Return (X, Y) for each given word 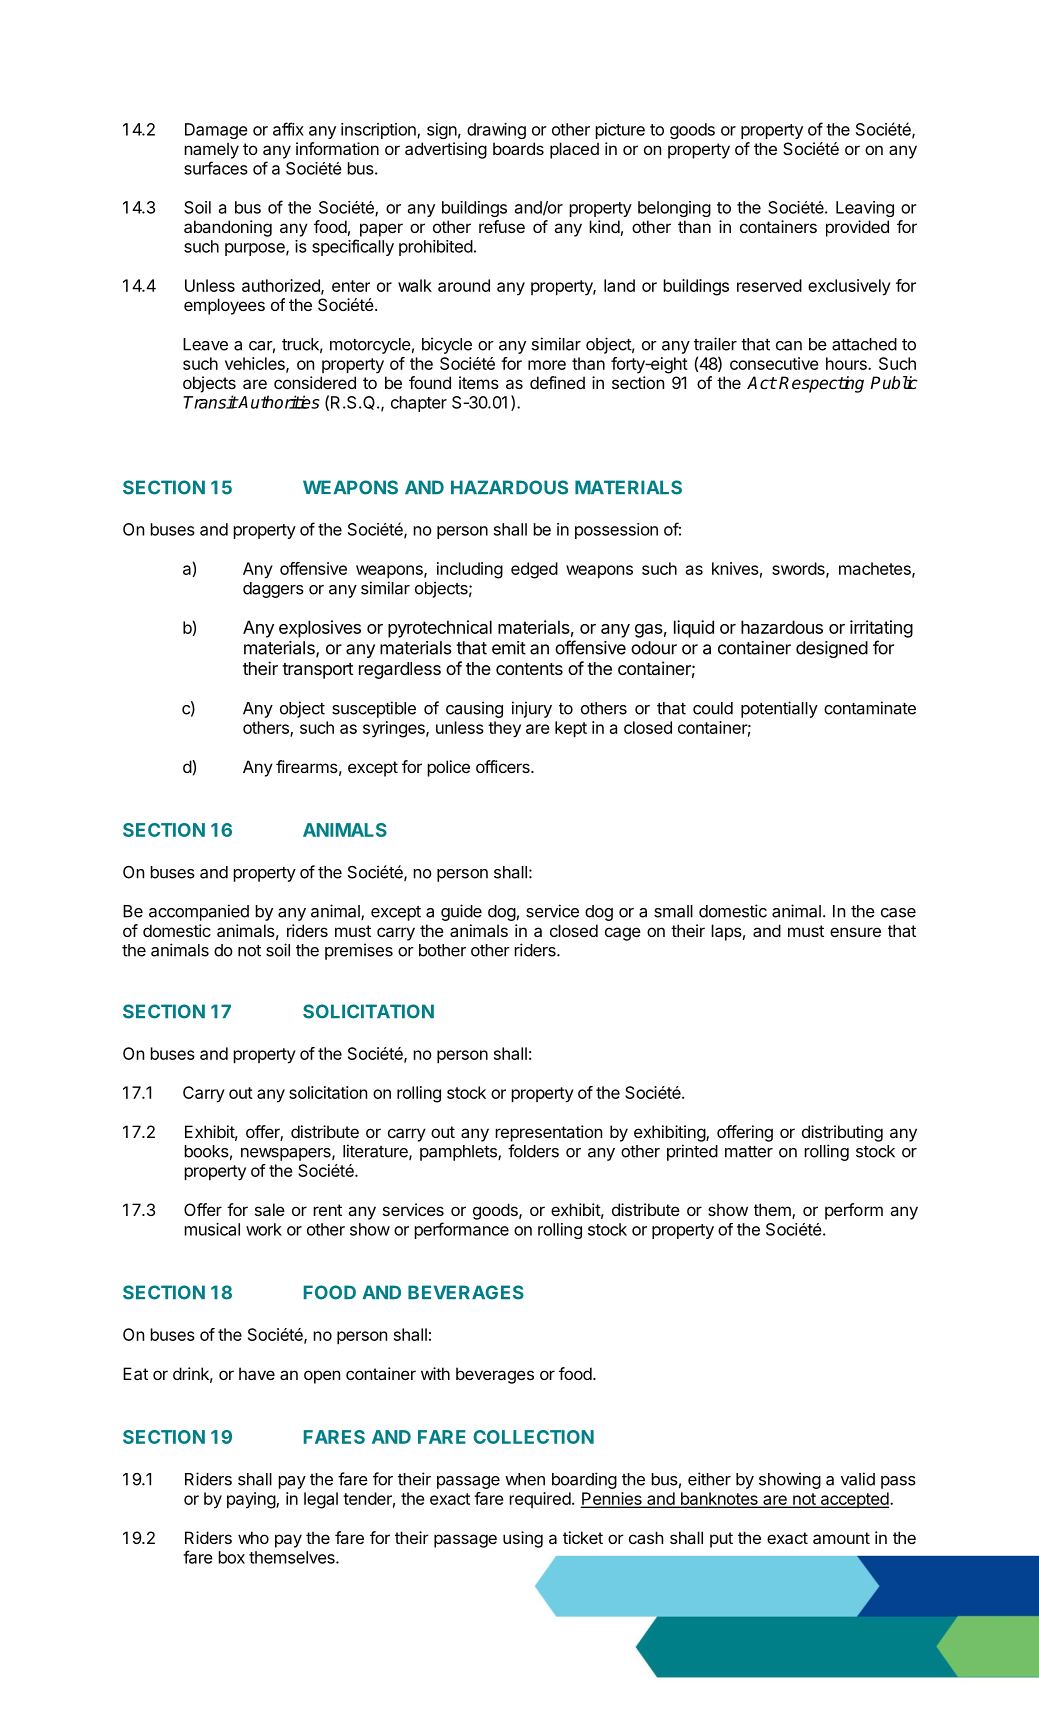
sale (270, 1209)
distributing (842, 1133)
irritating (881, 629)
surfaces (216, 168)
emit (509, 648)
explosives (320, 629)
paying (252, 1500)
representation (548, 1133)
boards (518, 148)
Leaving (865, 209)
